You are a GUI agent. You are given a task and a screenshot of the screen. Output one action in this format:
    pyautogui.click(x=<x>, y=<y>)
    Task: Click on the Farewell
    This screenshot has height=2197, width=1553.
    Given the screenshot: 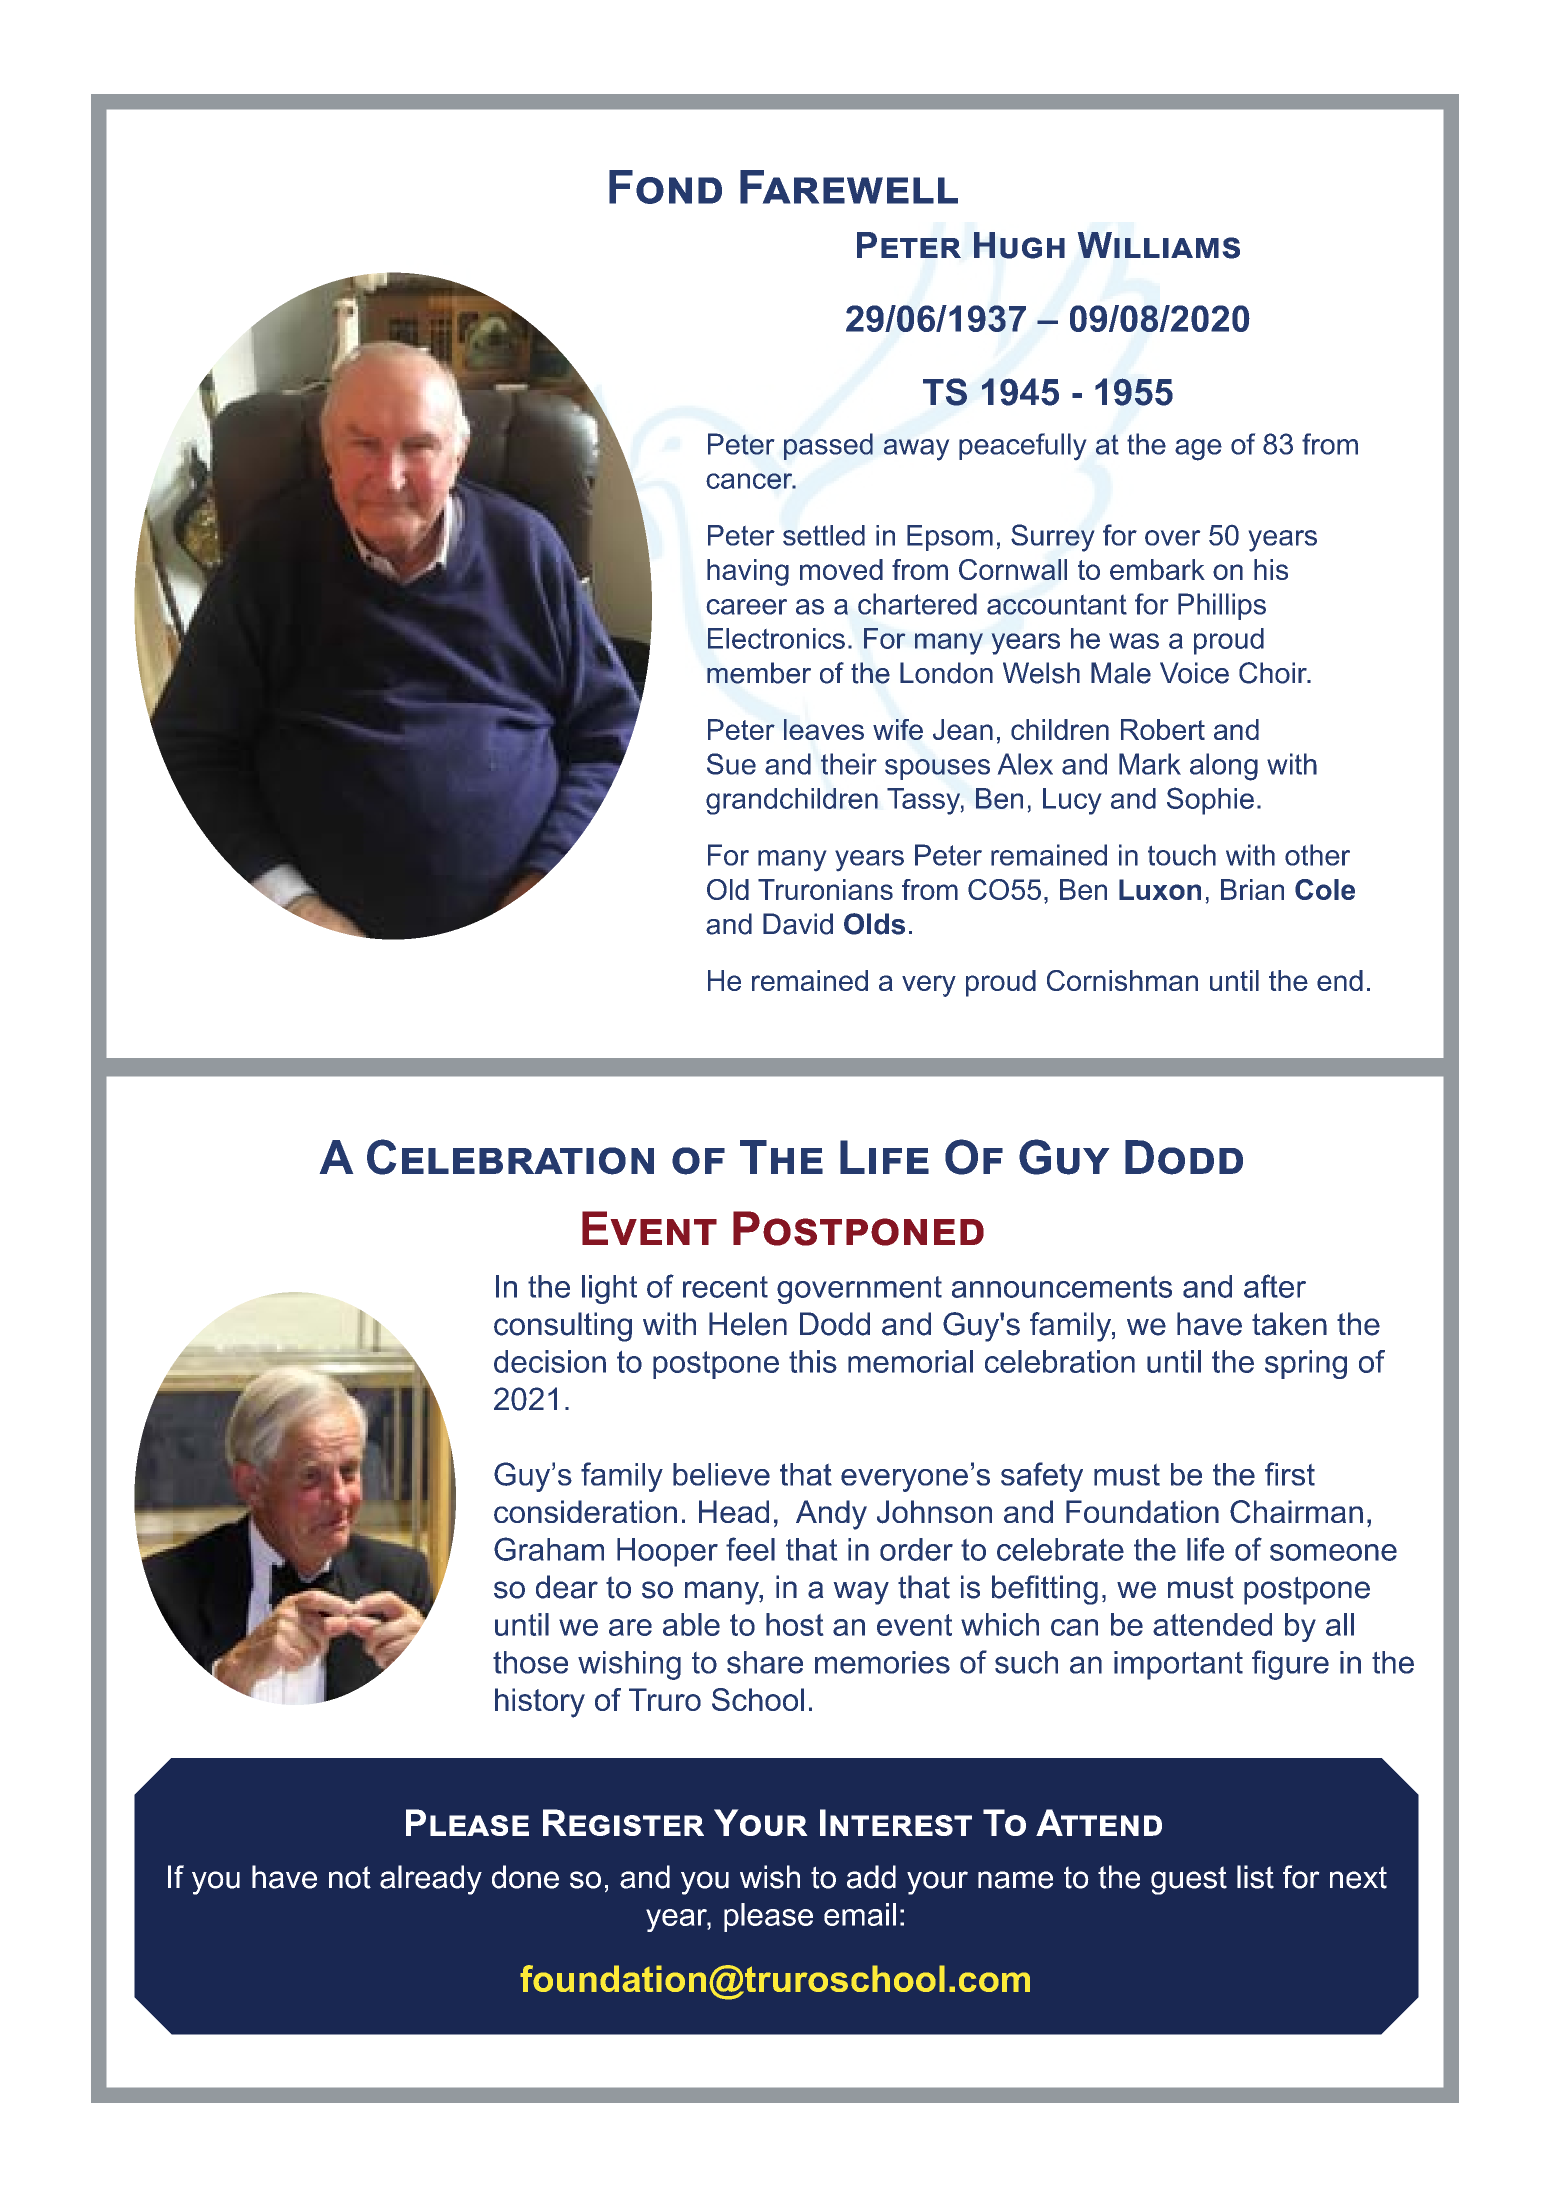 What is the action you would take?
    pyautogui.click(x=849, y=187)
